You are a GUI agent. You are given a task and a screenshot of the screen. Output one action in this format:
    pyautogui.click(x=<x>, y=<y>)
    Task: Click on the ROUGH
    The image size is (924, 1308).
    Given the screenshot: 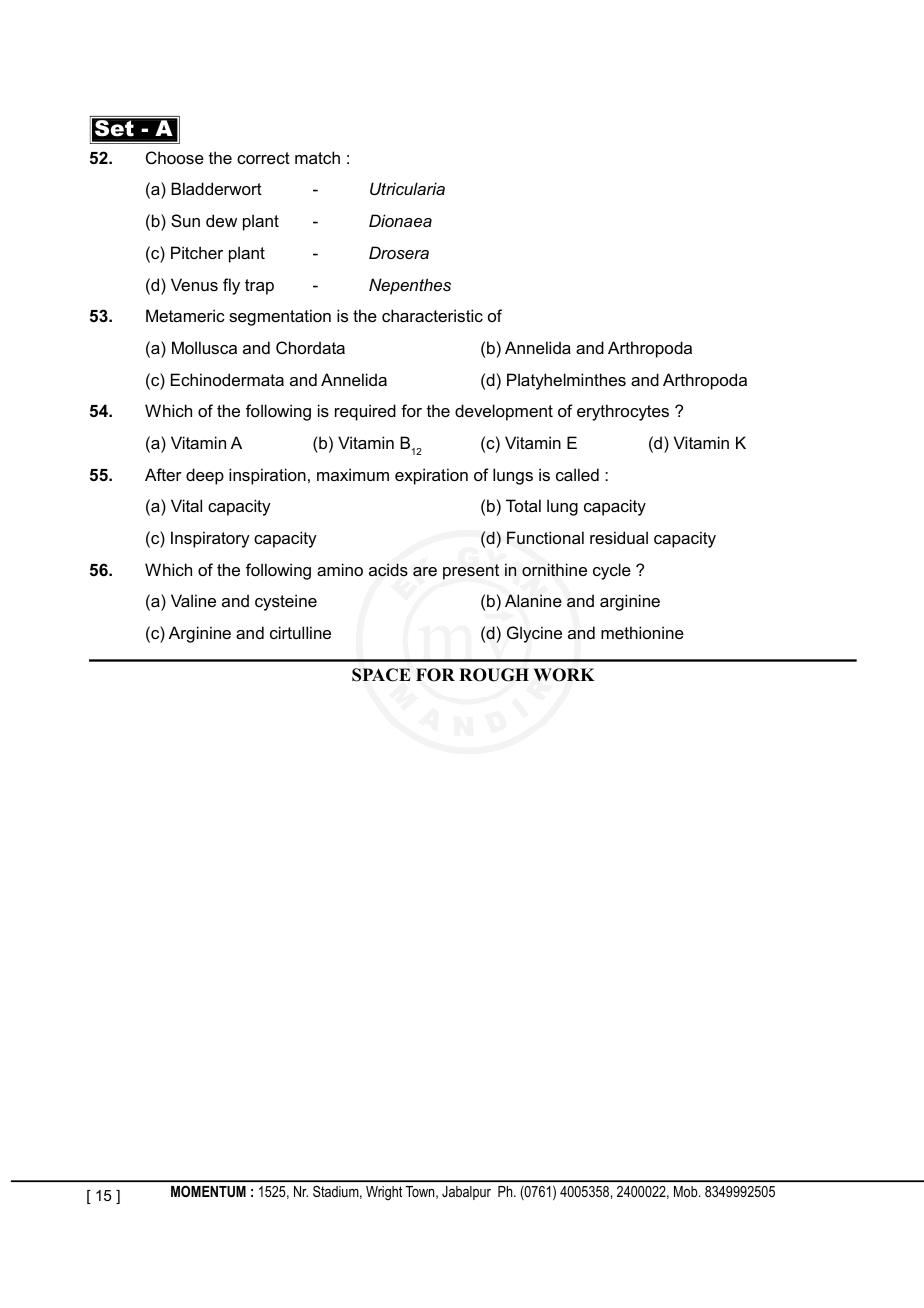 What is the action you would take?
    pyautogui.click(x=494, y=675)
